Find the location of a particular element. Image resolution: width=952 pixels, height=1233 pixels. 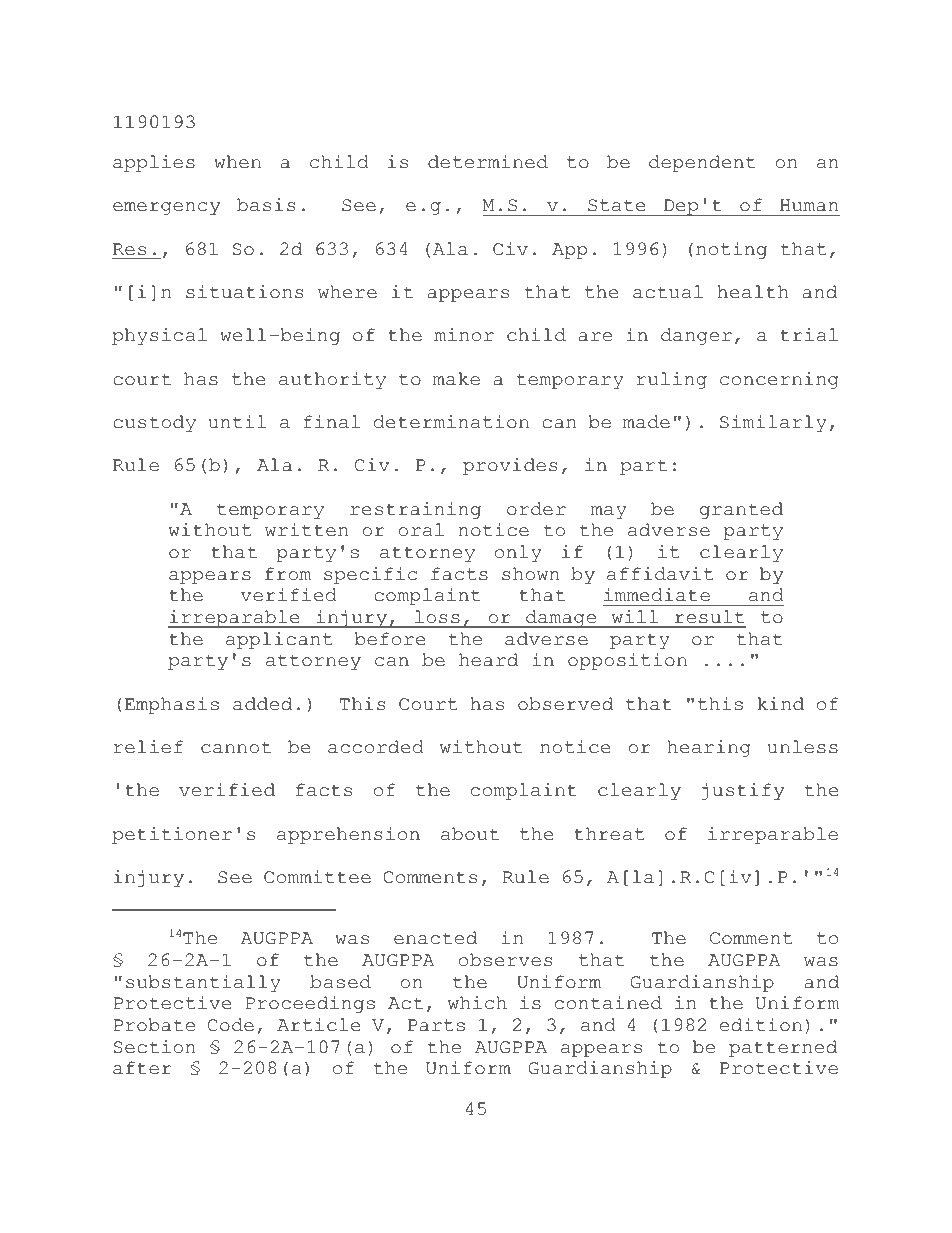

cannot is located at coordinates (236, 747).
